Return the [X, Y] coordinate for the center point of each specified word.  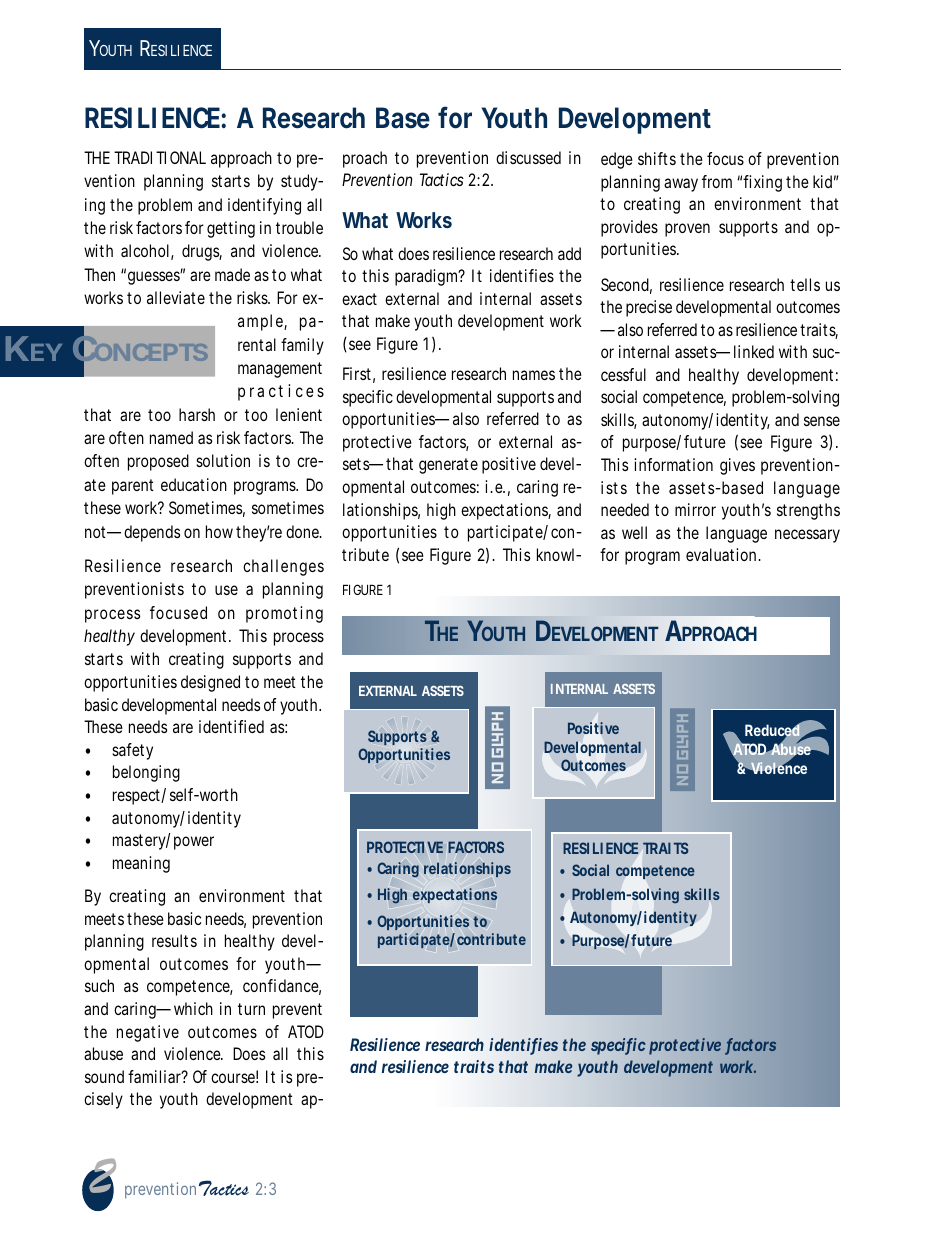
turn [251, 1009]
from [717, 181]
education [194, 484]
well [634, 532]
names [534, 375]
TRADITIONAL [160, 157]
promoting [284, 614]
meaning [141, 864]
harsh [197, 414]
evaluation [723, 554]
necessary [807, 536]
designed [210, 683]
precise [649, 308]
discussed [528, 157]
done [304, 531]
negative [148, 1033]
